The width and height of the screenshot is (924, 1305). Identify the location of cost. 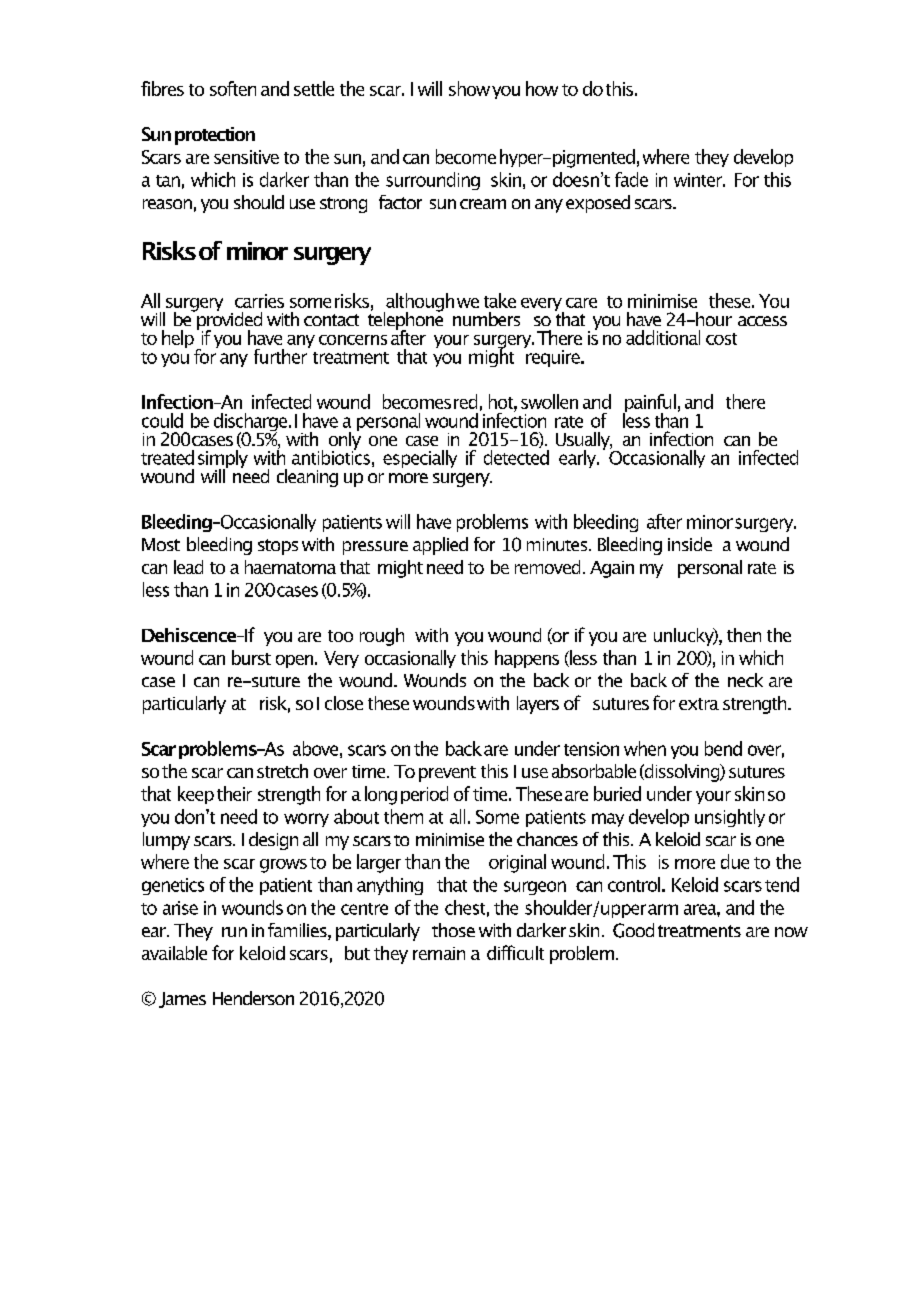
(721, 339).
